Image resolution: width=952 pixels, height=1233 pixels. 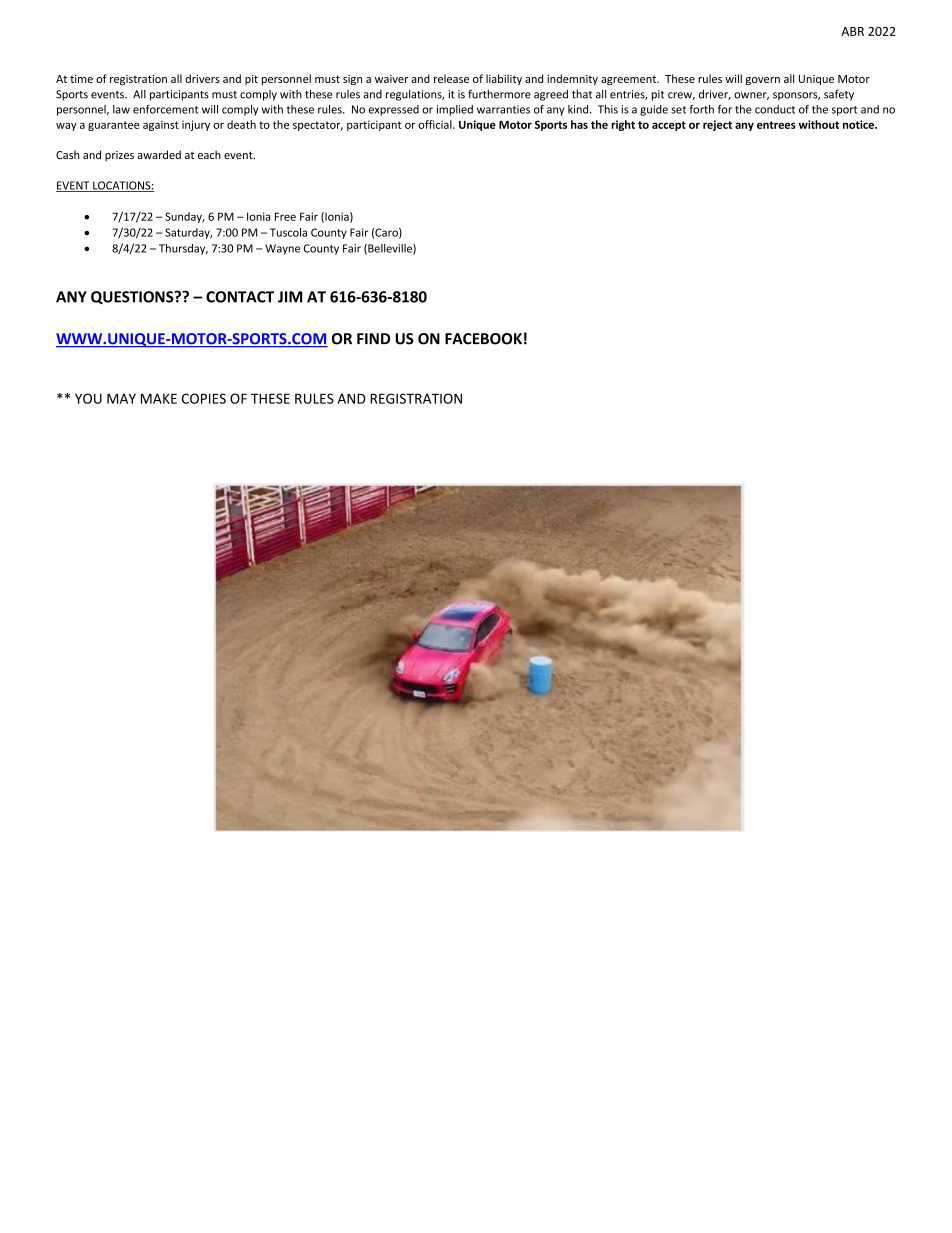 What do you see at coordinates (852, 31) in the screenshot?
I see `ABR` at bounding box center [852, 31].
